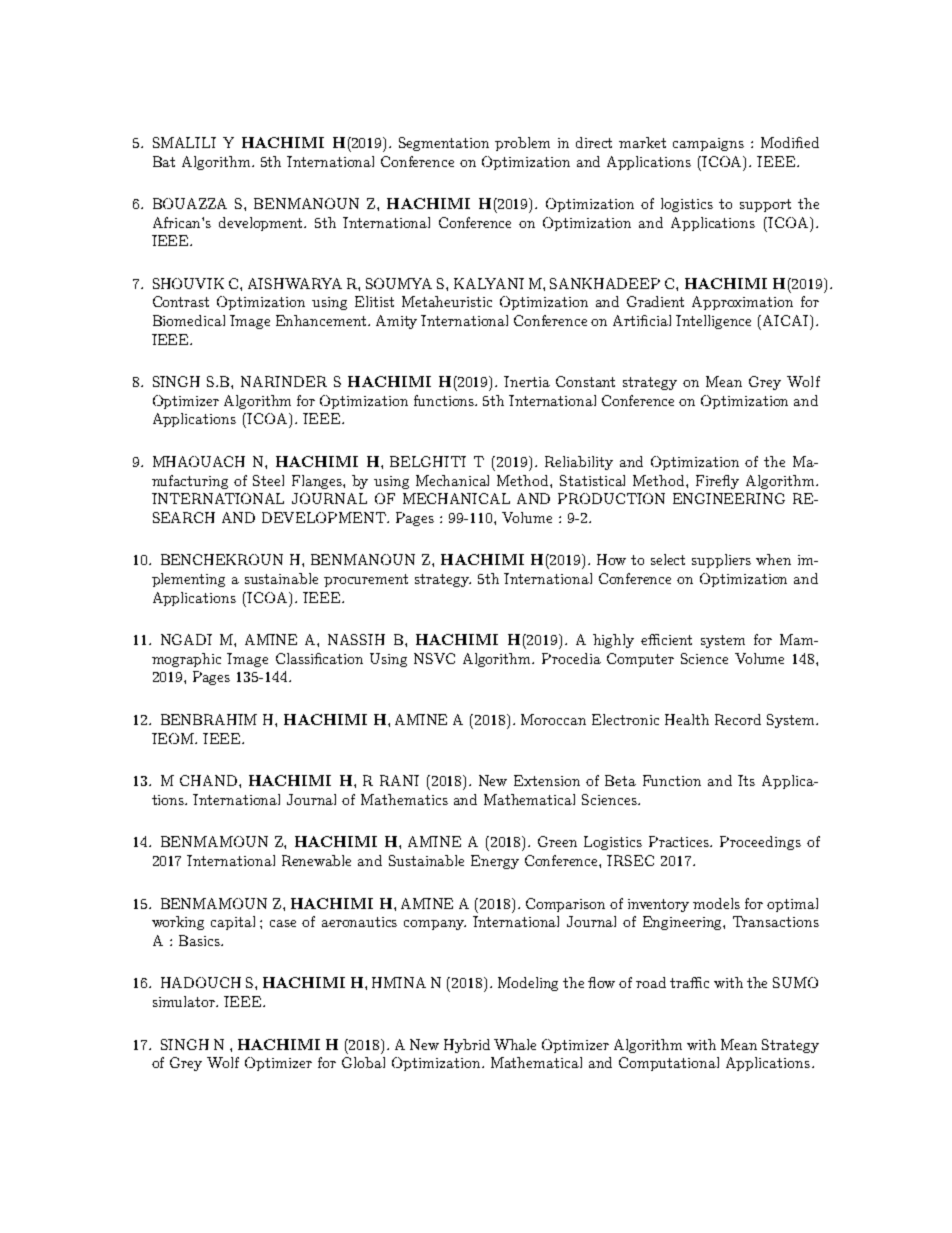  I want to click on Hybrid, so click(467, 1046).
